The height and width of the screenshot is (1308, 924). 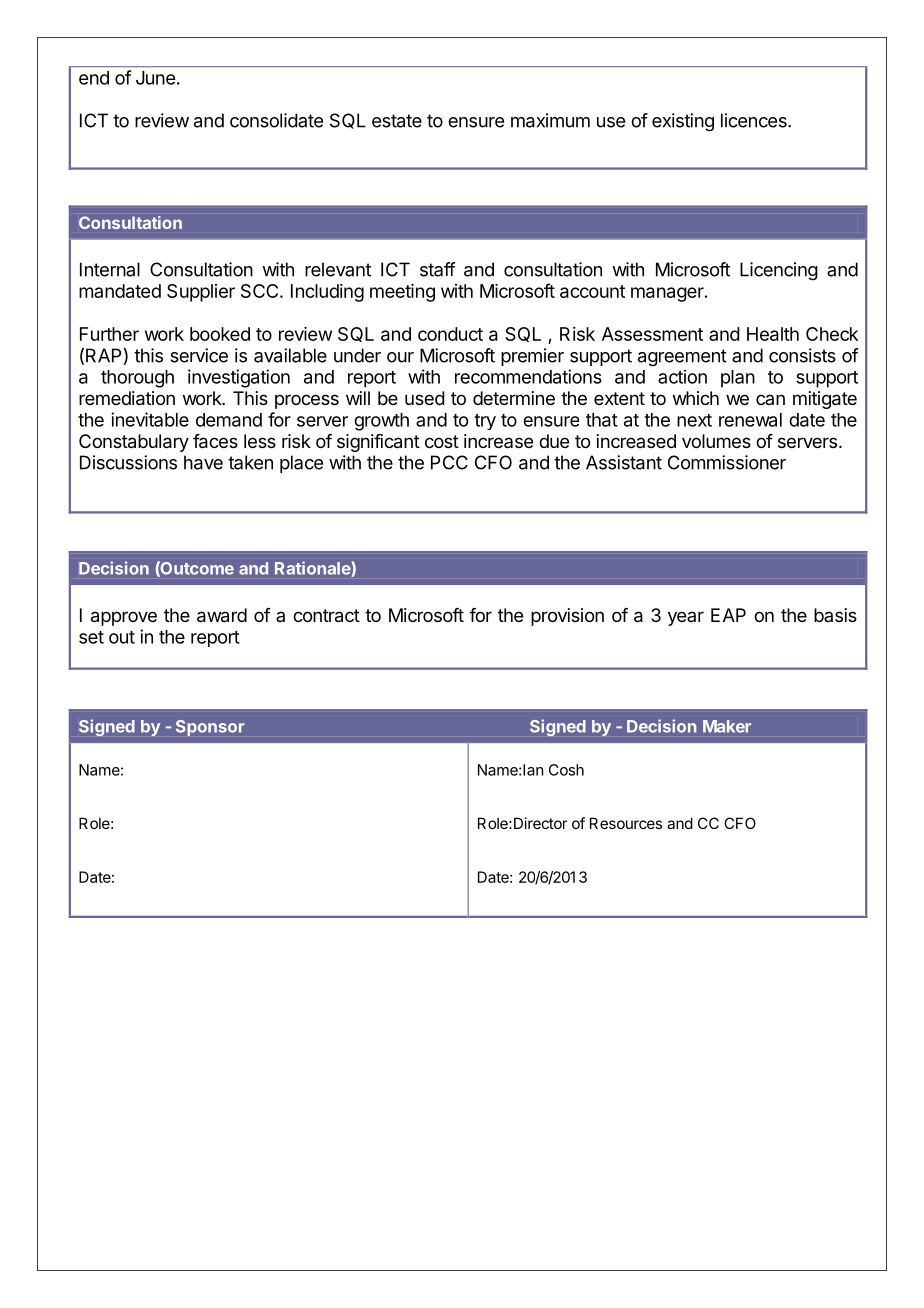 I want to click on EAP, so click(x=728, y=615).
